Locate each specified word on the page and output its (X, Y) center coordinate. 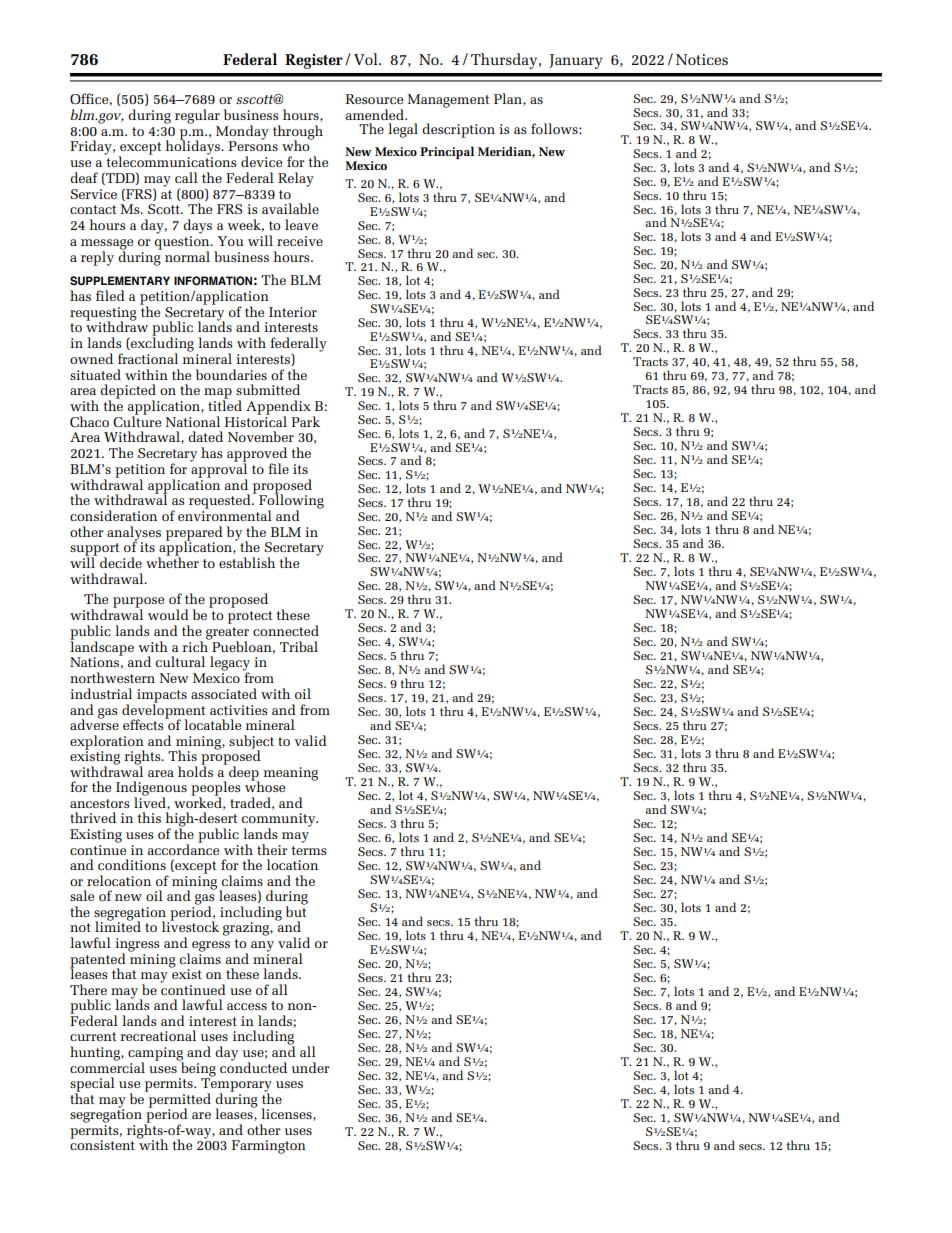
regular (197, 116)
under (310, 1067)
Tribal (299, 646)
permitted (178, 1100)
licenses (287, 1114)
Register (314, 61)
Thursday (505, 61)
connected (286, 630)
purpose (138, 603)
